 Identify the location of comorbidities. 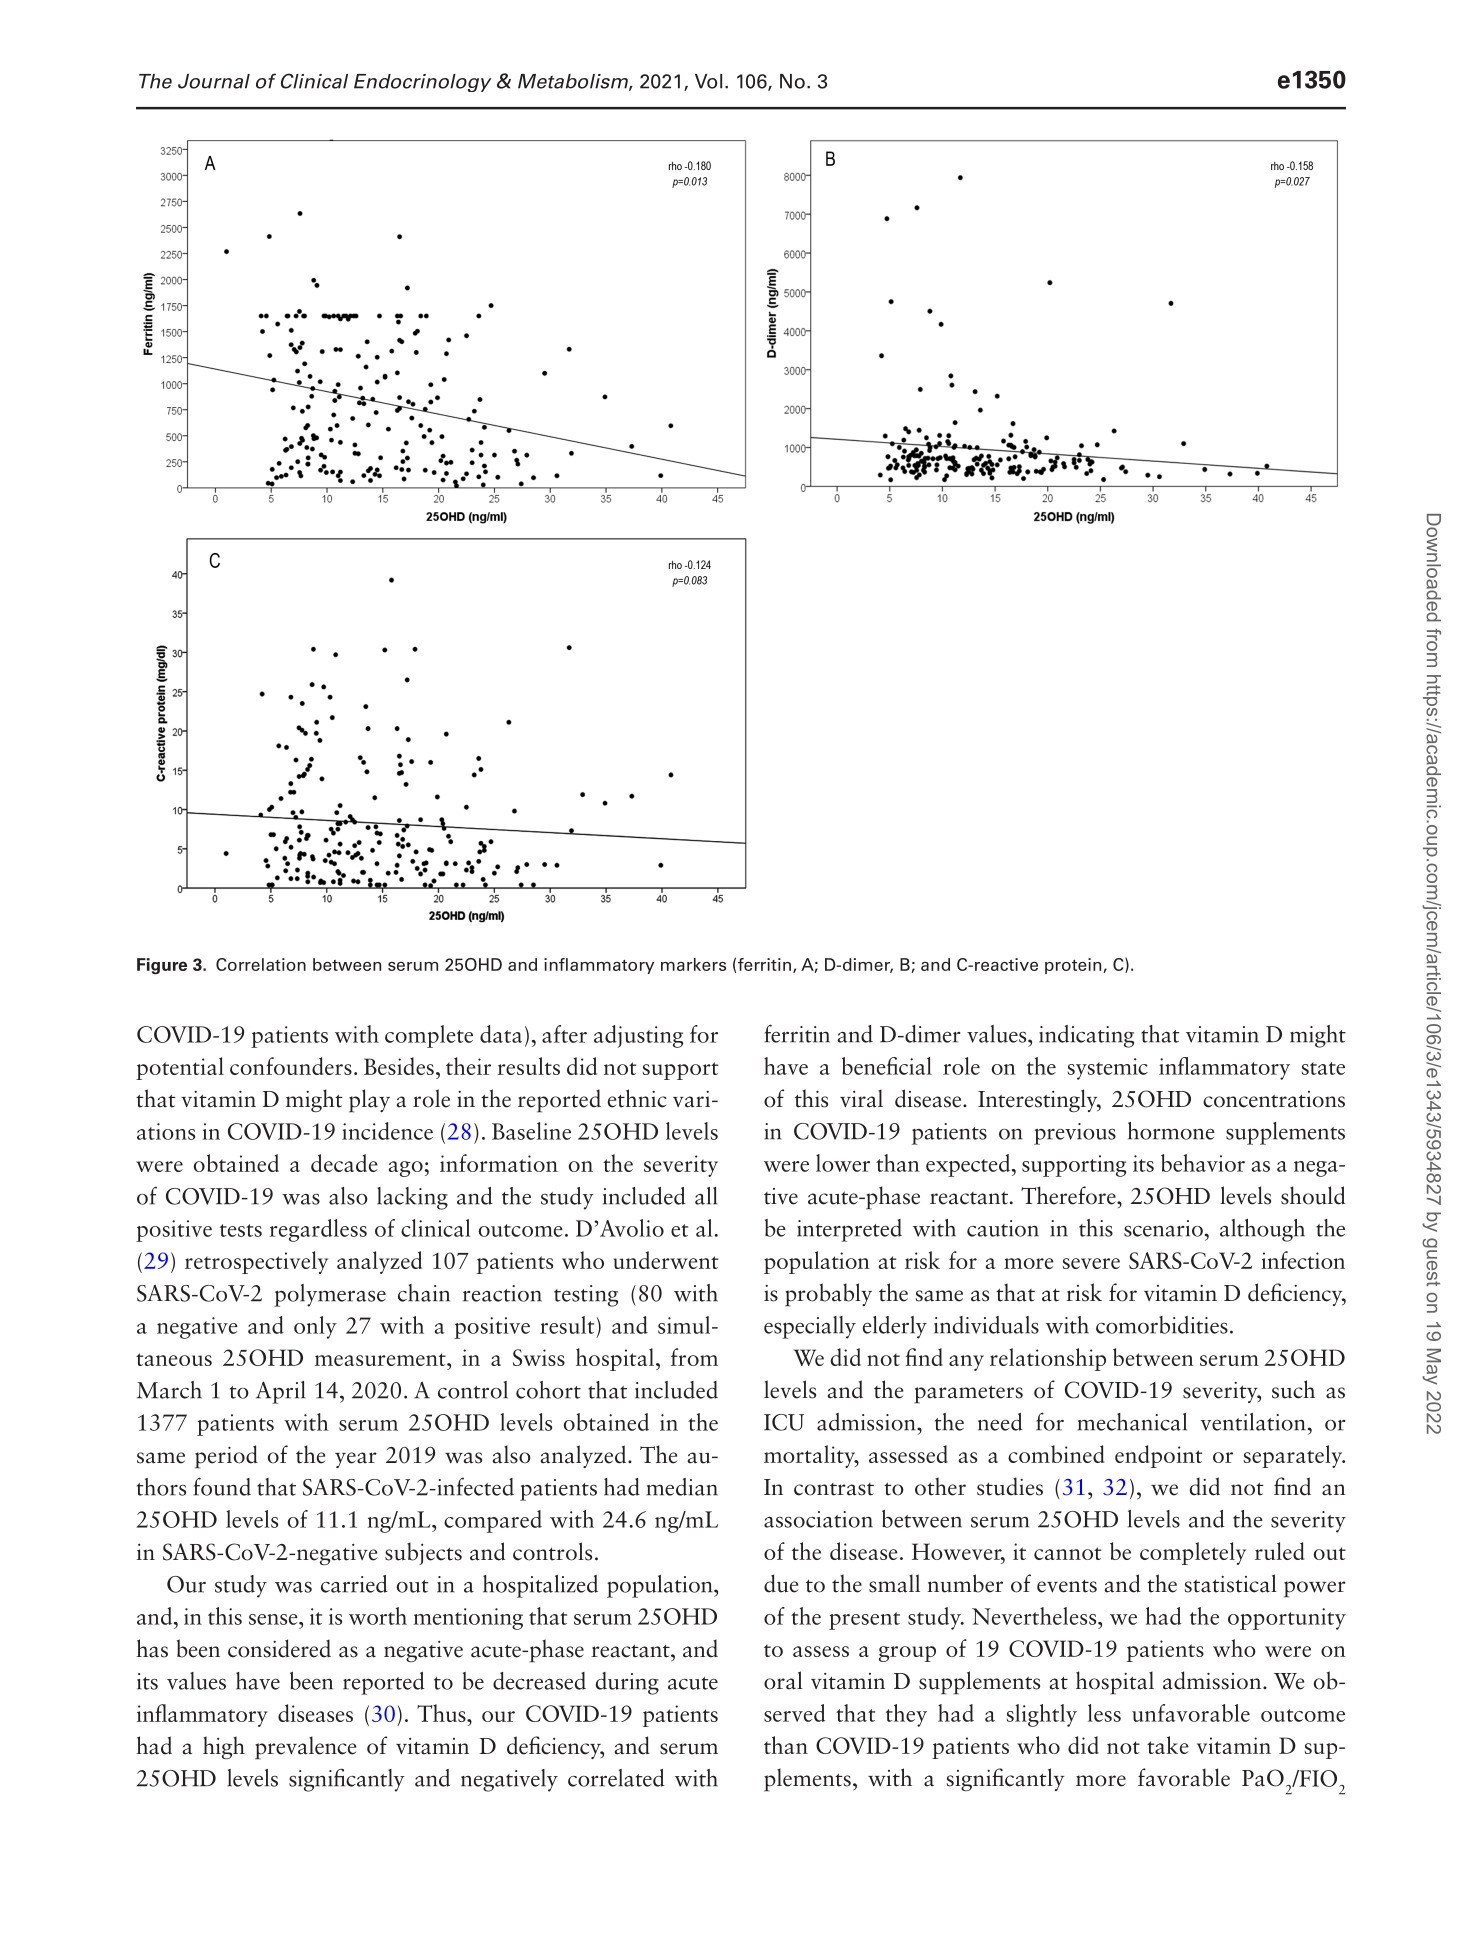
(1162, 1325).
